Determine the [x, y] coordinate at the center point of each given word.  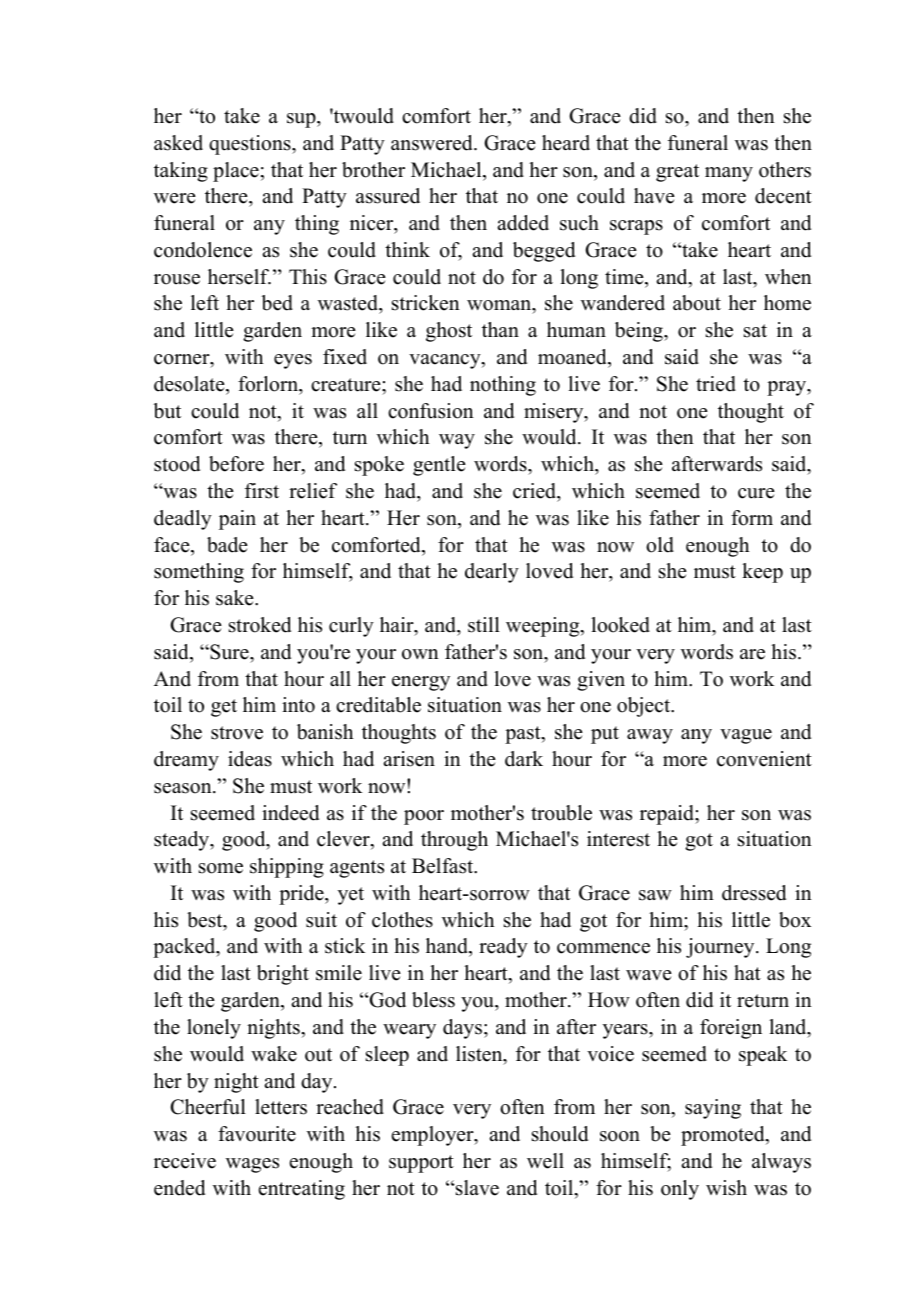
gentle [439, 466]
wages [252, 1165]
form [752, 518]
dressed [754, 893]
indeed [290, 813]
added [523, 223]
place [236, 172]
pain [237, 520]
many [729, 174]
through [454, 841]
